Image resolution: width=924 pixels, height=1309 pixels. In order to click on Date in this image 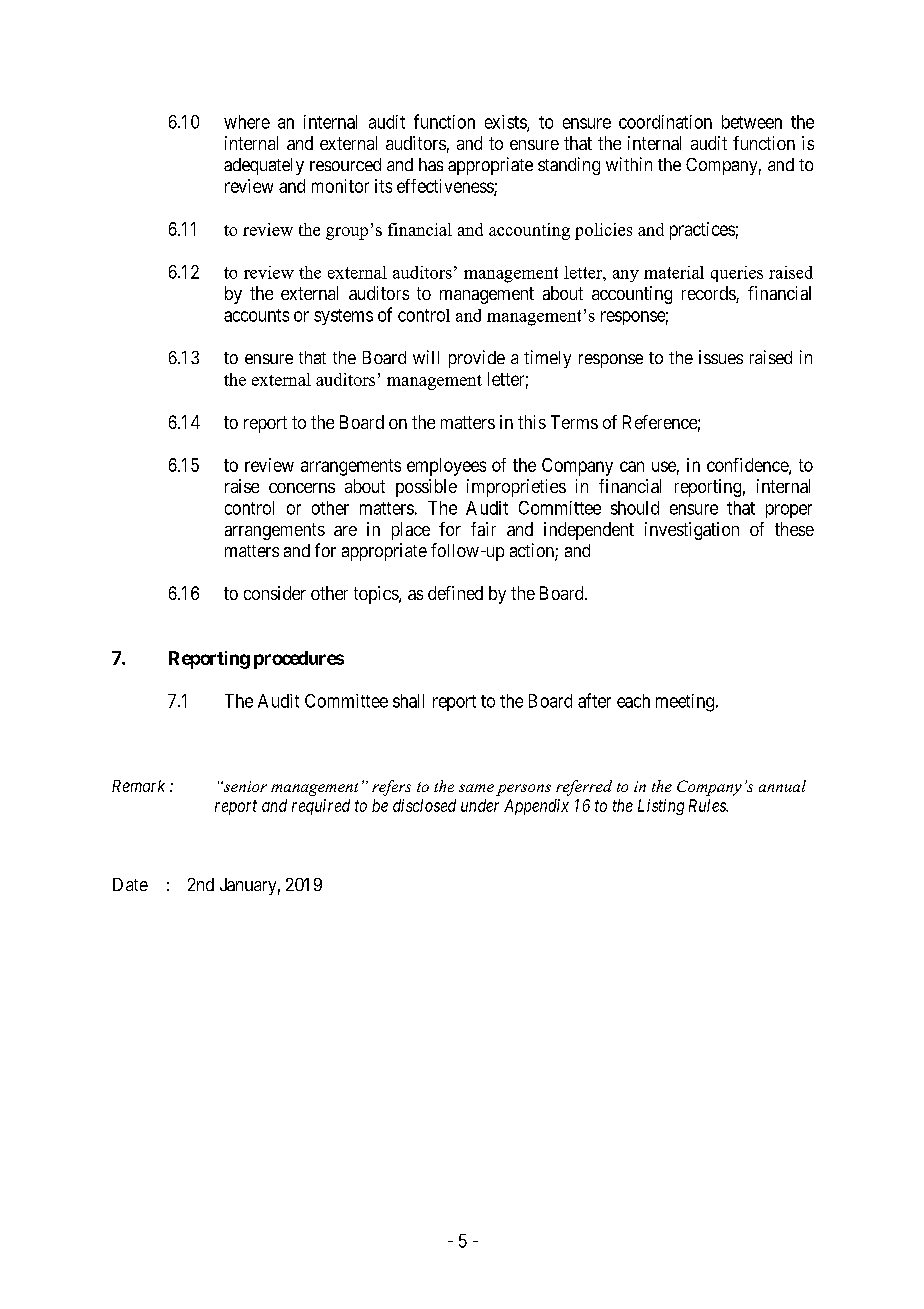, I will do `click(130, 884)`.
